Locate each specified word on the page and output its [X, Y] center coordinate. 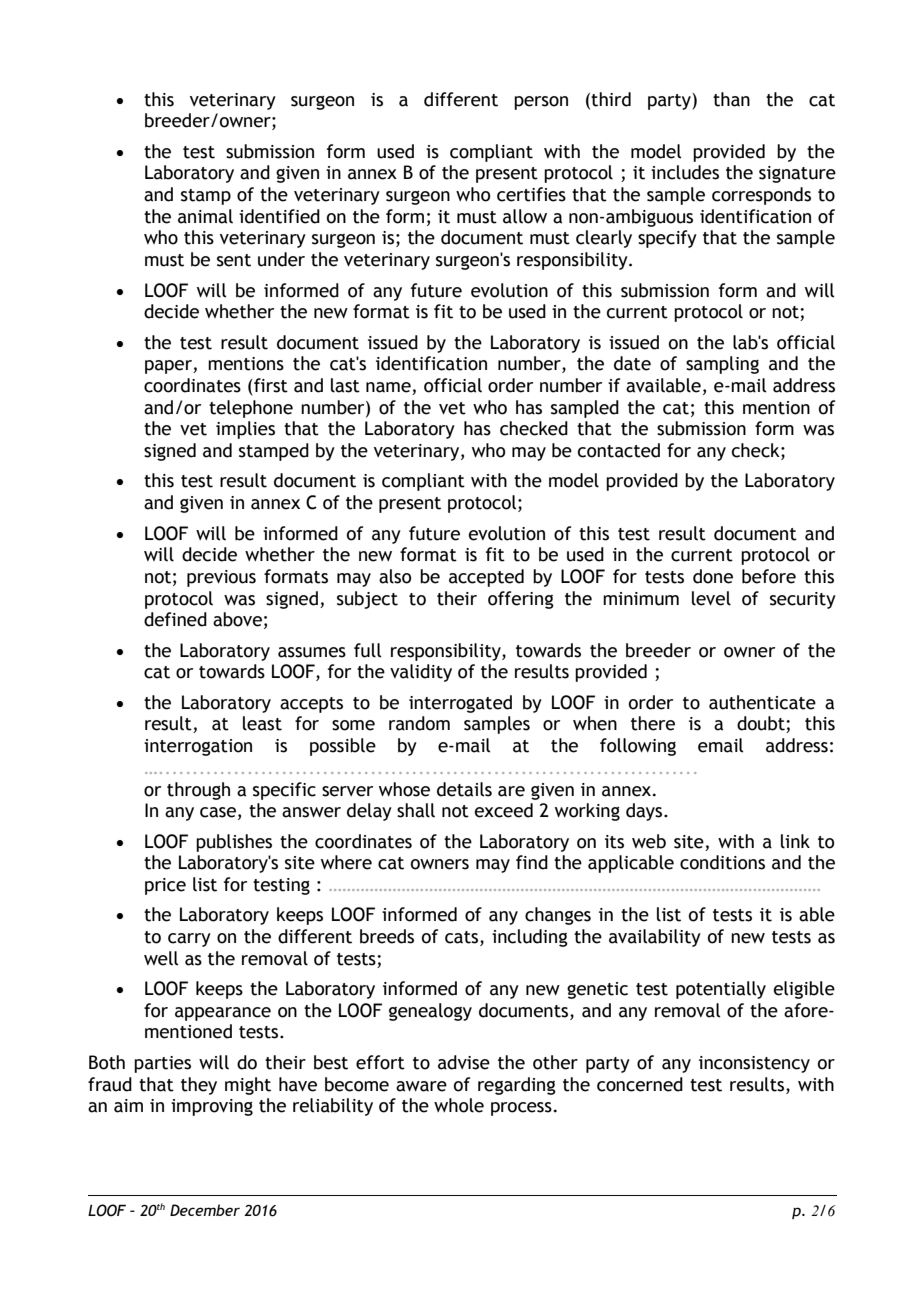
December [205, 1210]
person [541, 103]
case [218, 812]
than [731, 99]
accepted [486, 578]
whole [459, 1105]
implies [245, 430]
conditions [722, 862]
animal [205, 216]
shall [416, 810]
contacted [619, 450]
